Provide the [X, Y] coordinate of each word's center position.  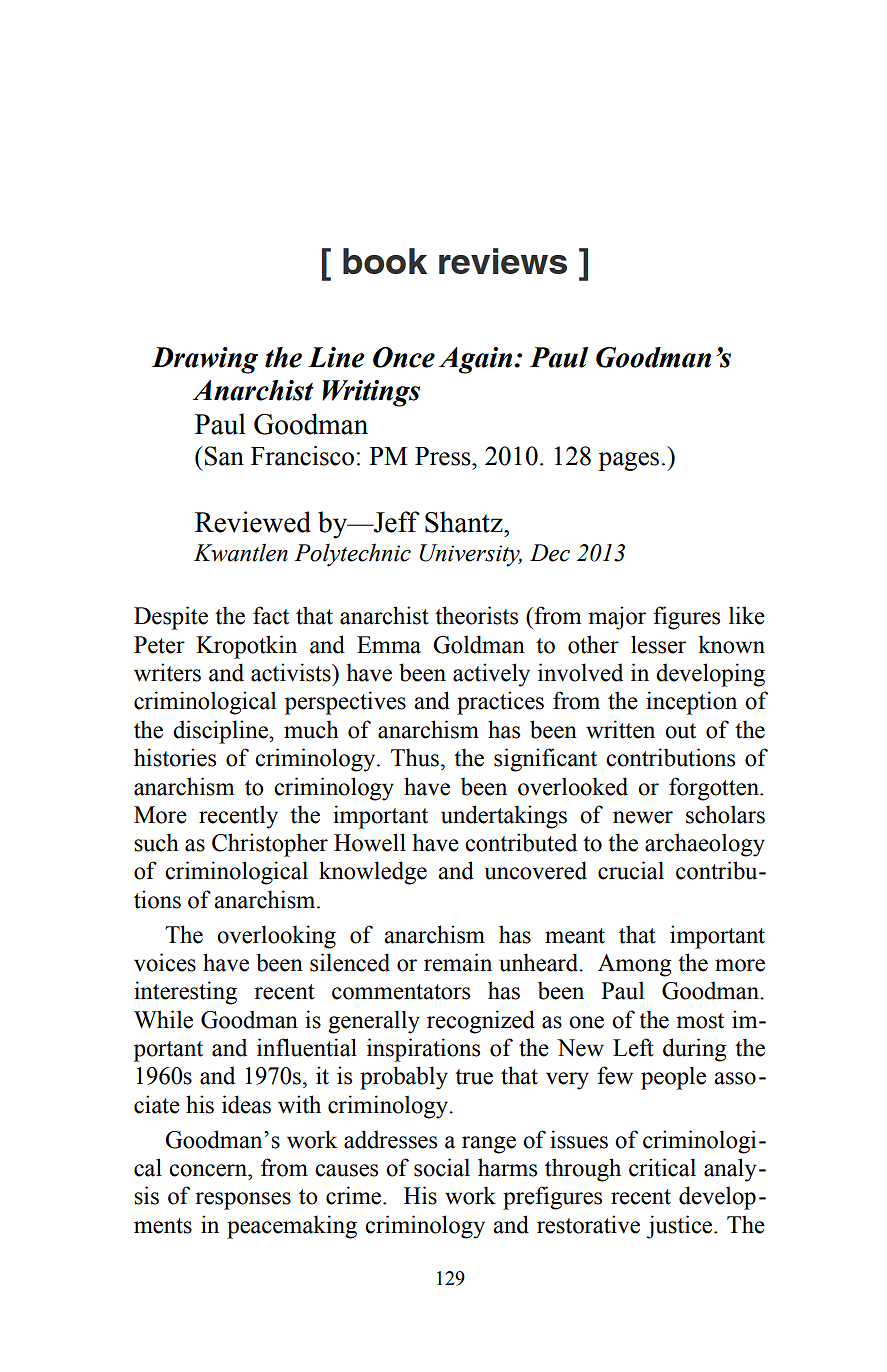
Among [634, 965]
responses [243, 1201]
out [680, 731]
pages [628, 461]
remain [458, 962]
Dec [550, 553]
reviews [503, 261]
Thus [415, 757]
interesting [185, 993]
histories [175, 757]
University [471, 555]
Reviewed [253, 522]
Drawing [205, 360]
